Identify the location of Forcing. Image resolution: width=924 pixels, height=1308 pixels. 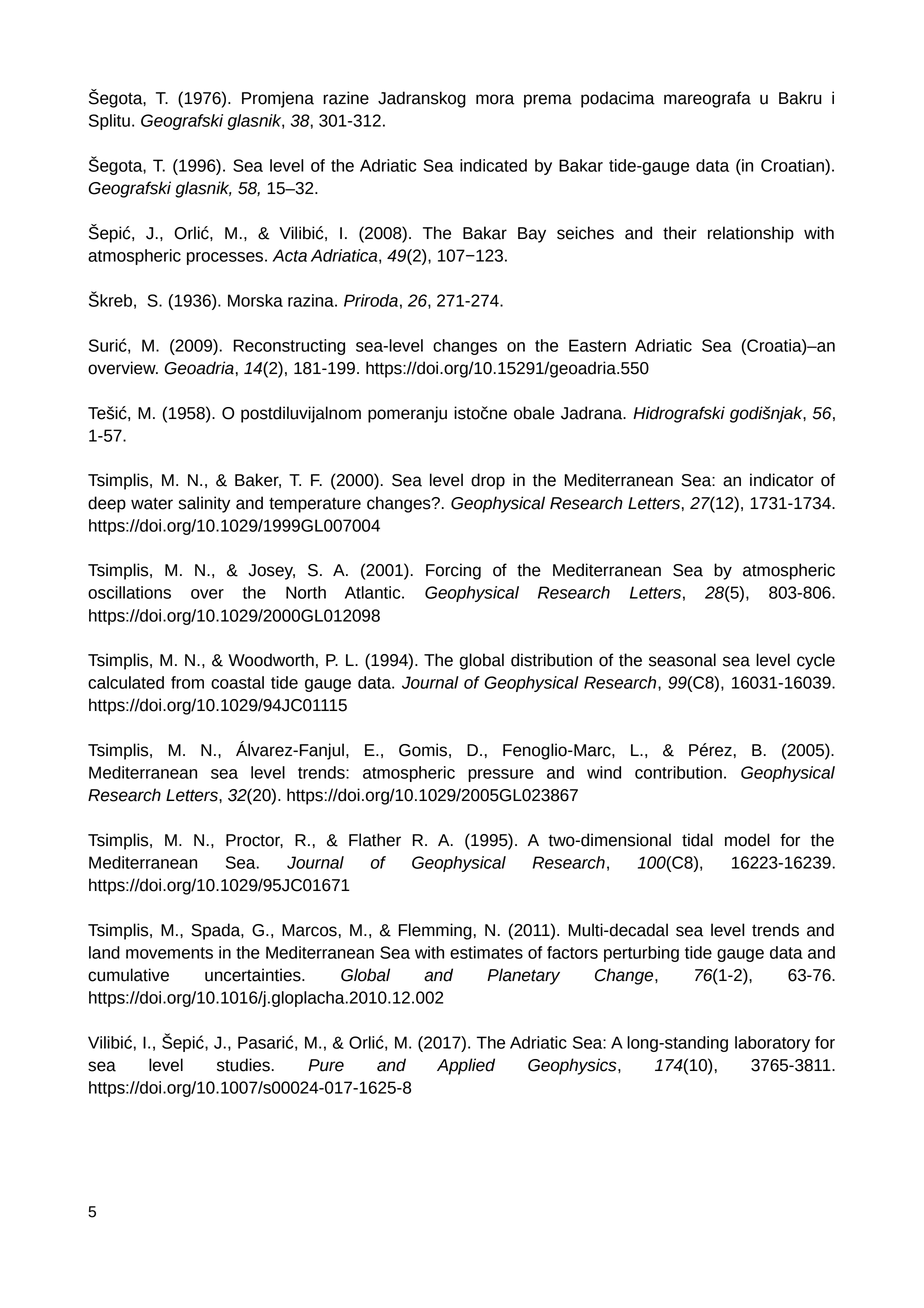
(453, 571).
